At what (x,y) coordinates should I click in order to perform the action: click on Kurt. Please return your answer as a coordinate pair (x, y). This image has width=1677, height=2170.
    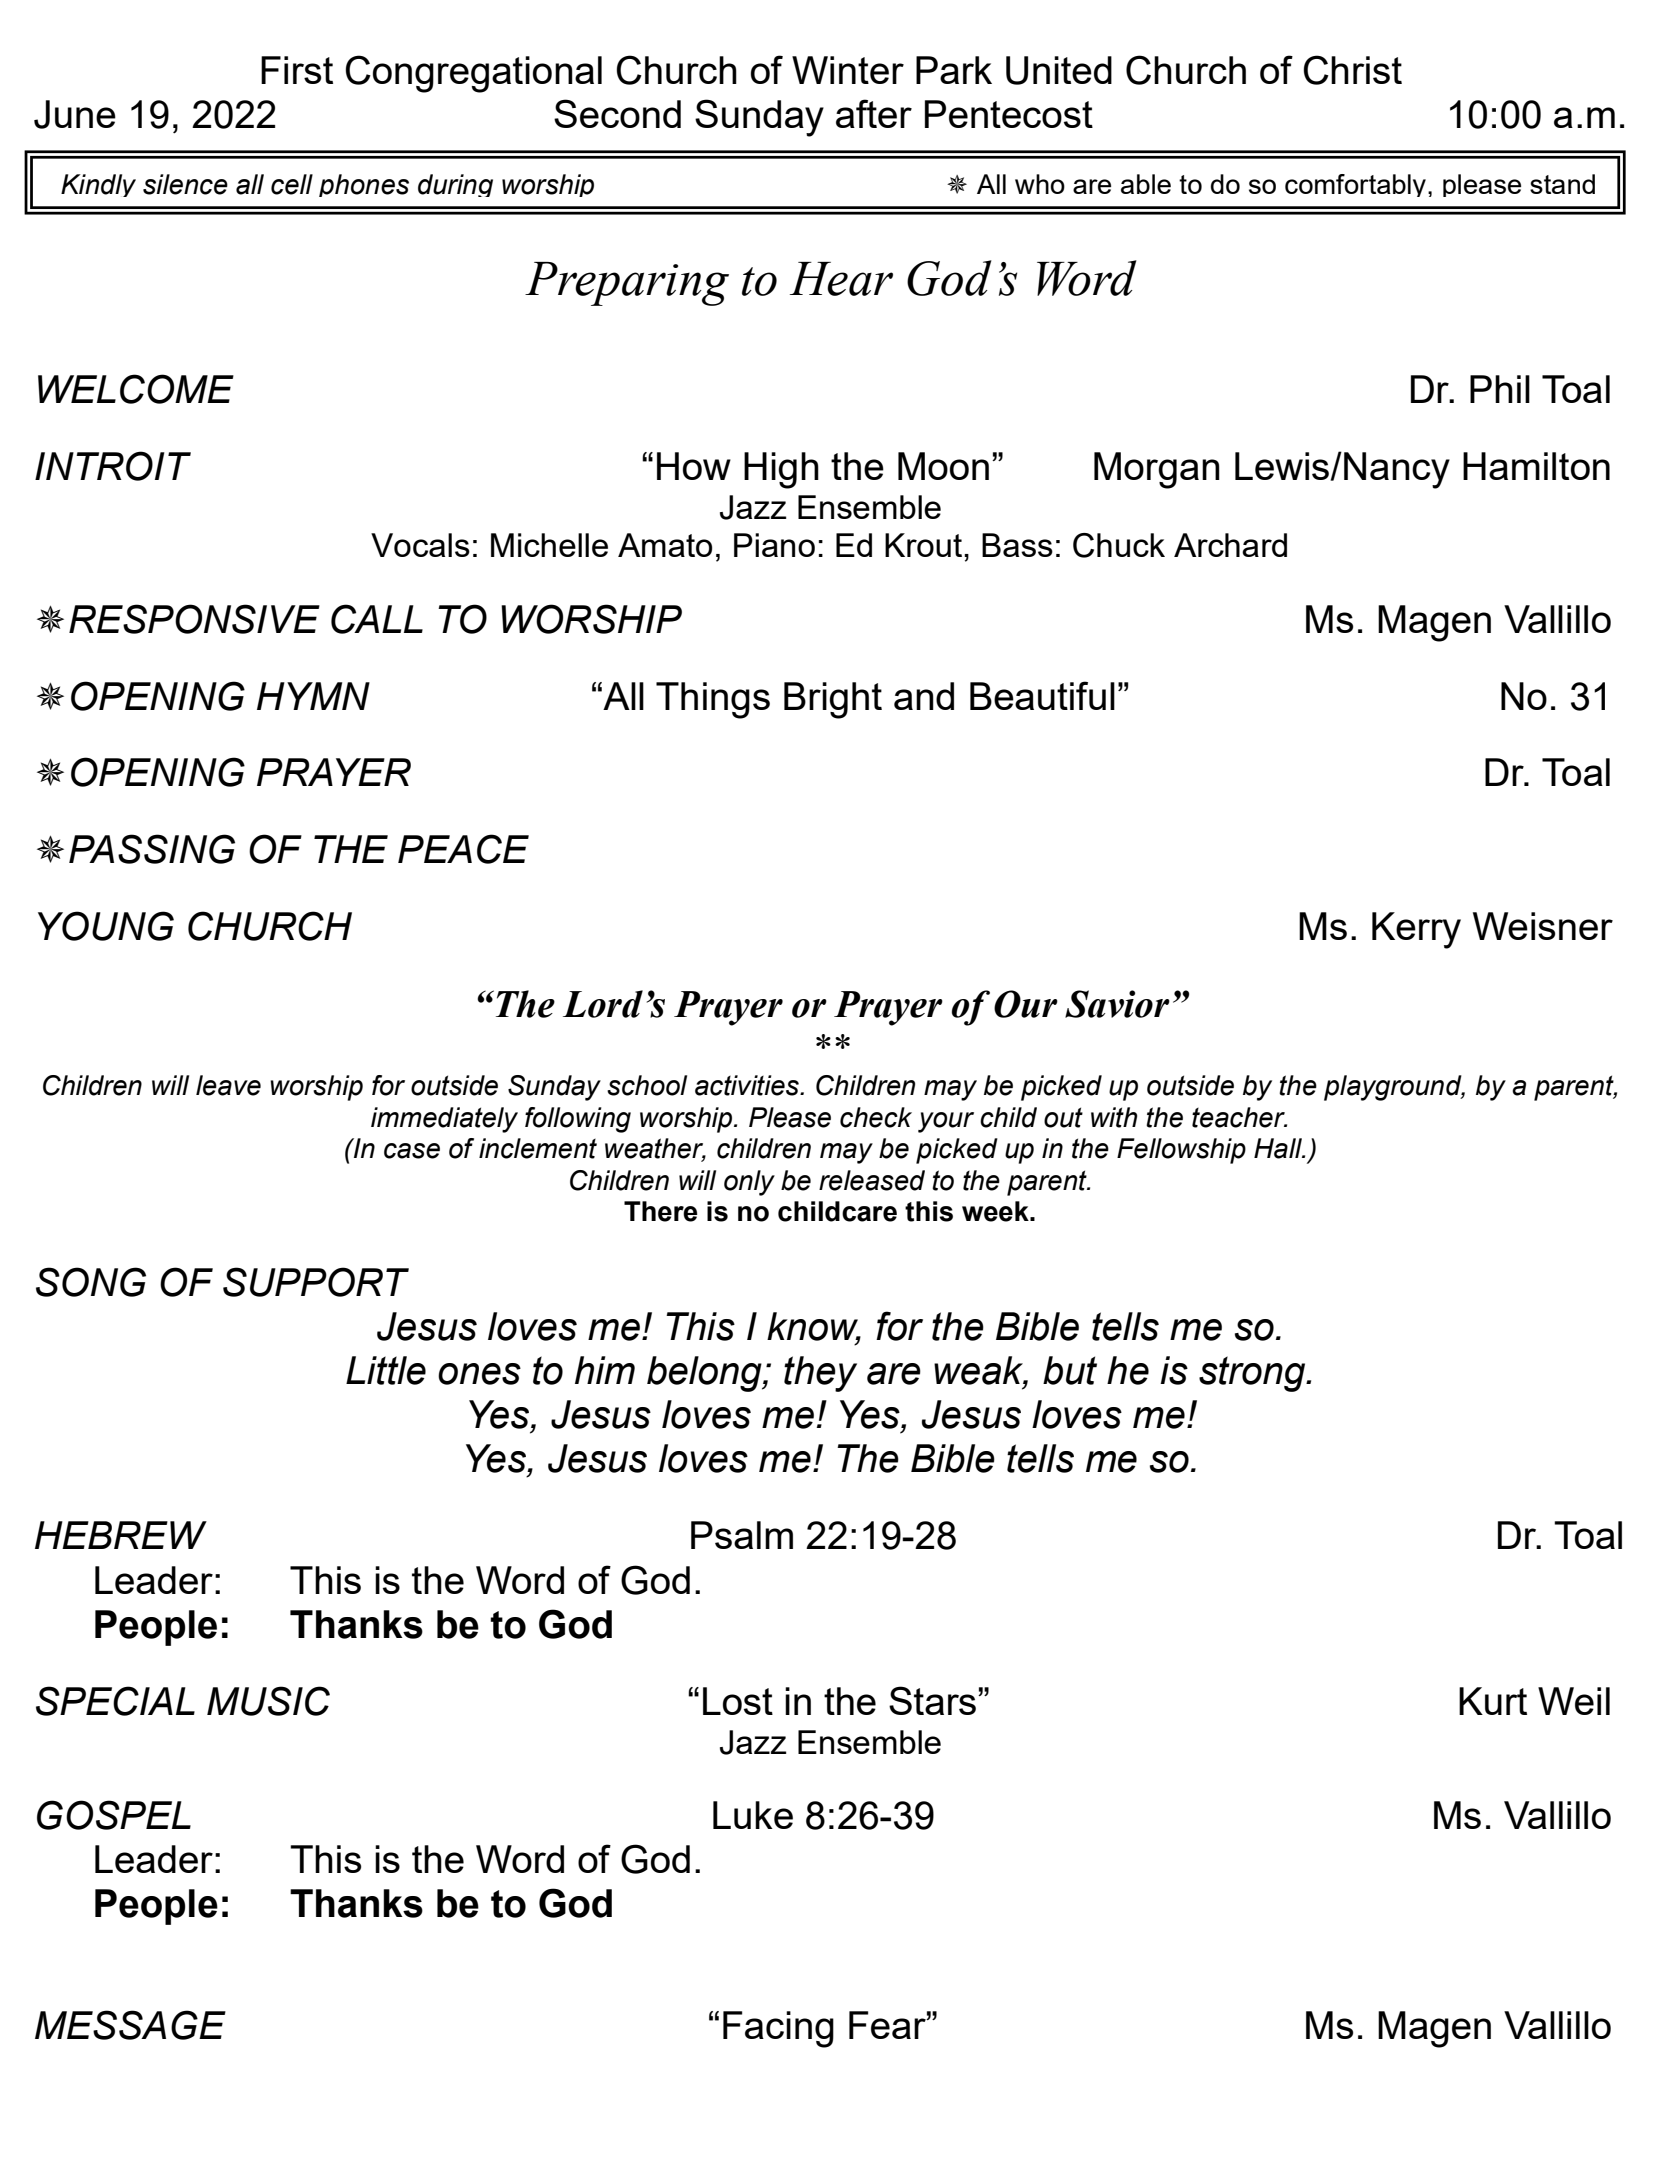
    Looking at the image, I should click on (1493, 1701).
